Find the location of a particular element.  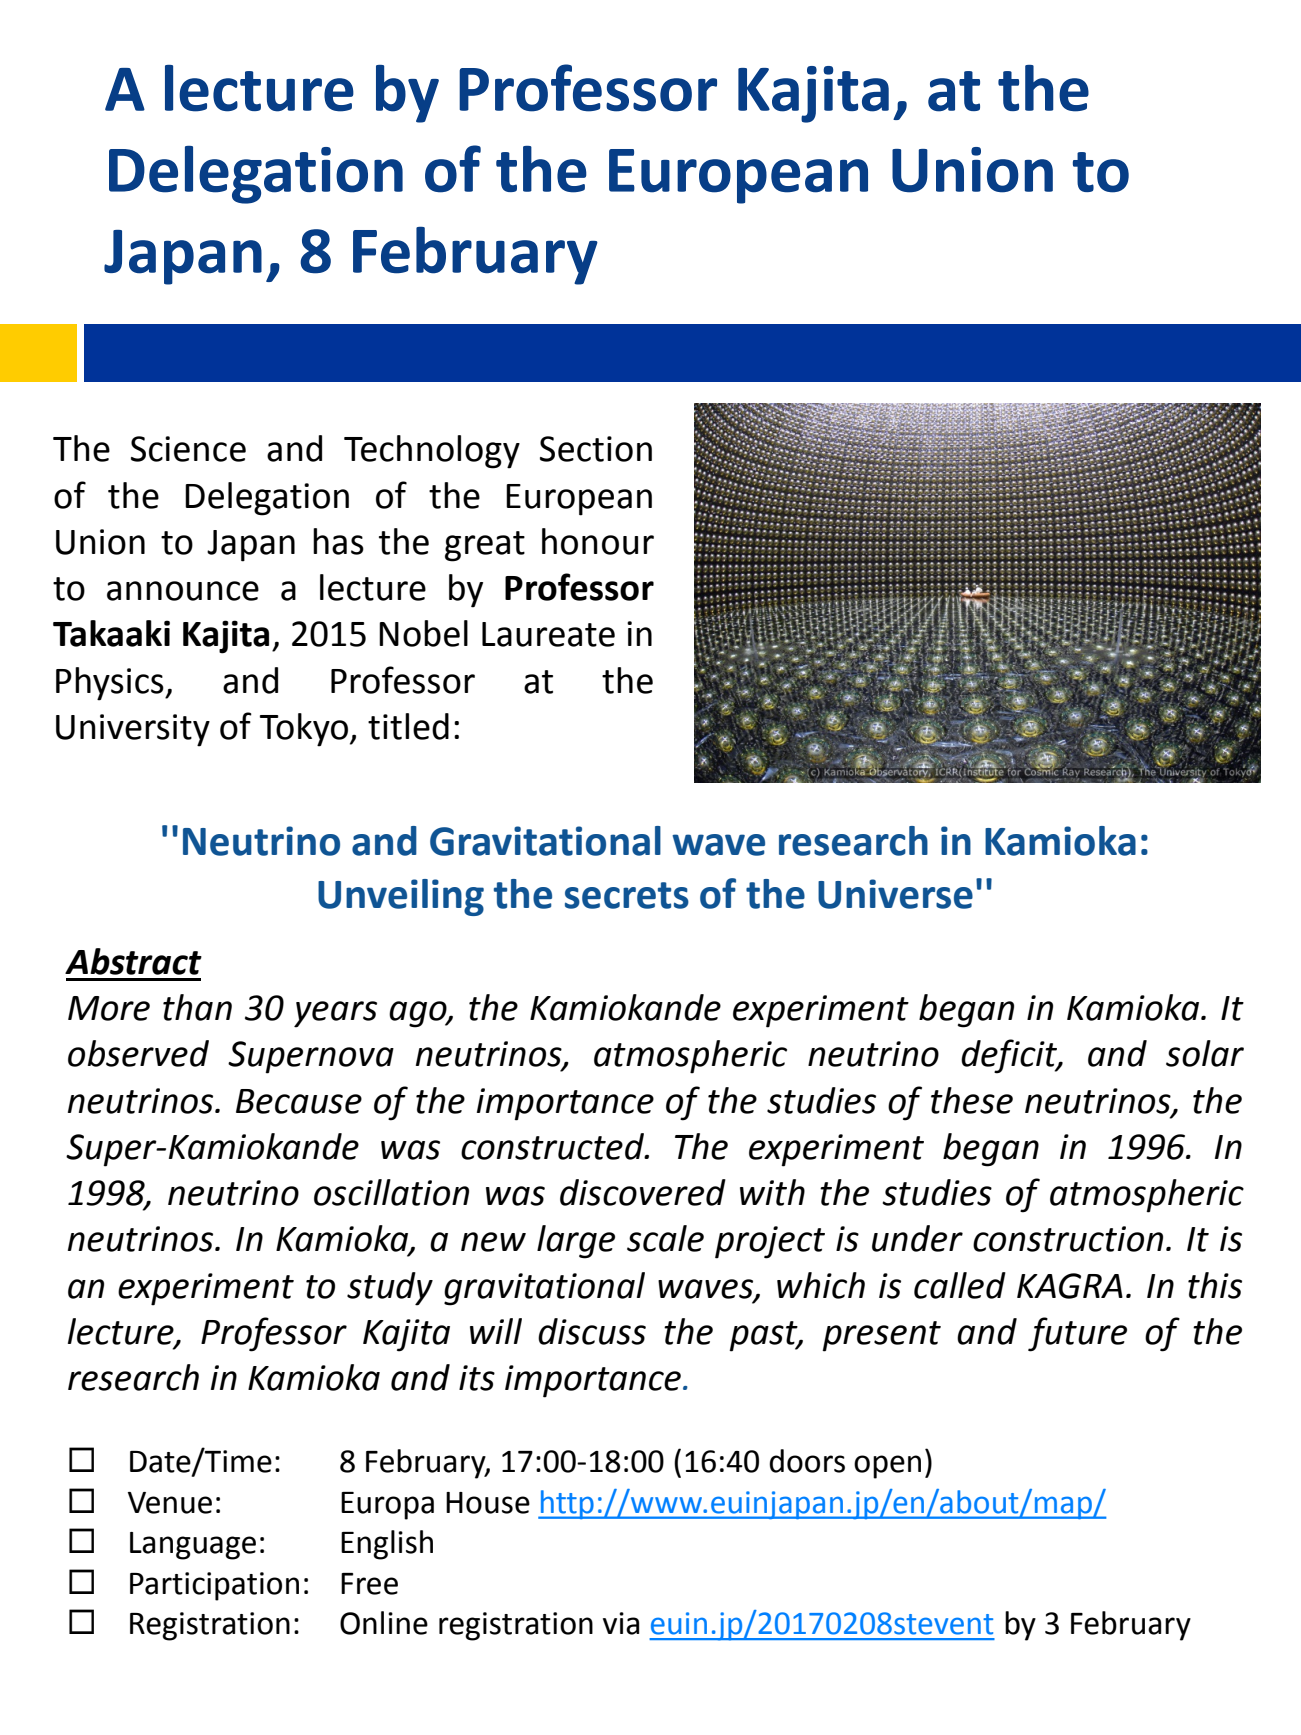

Section is located at coordinates (596, 449).
